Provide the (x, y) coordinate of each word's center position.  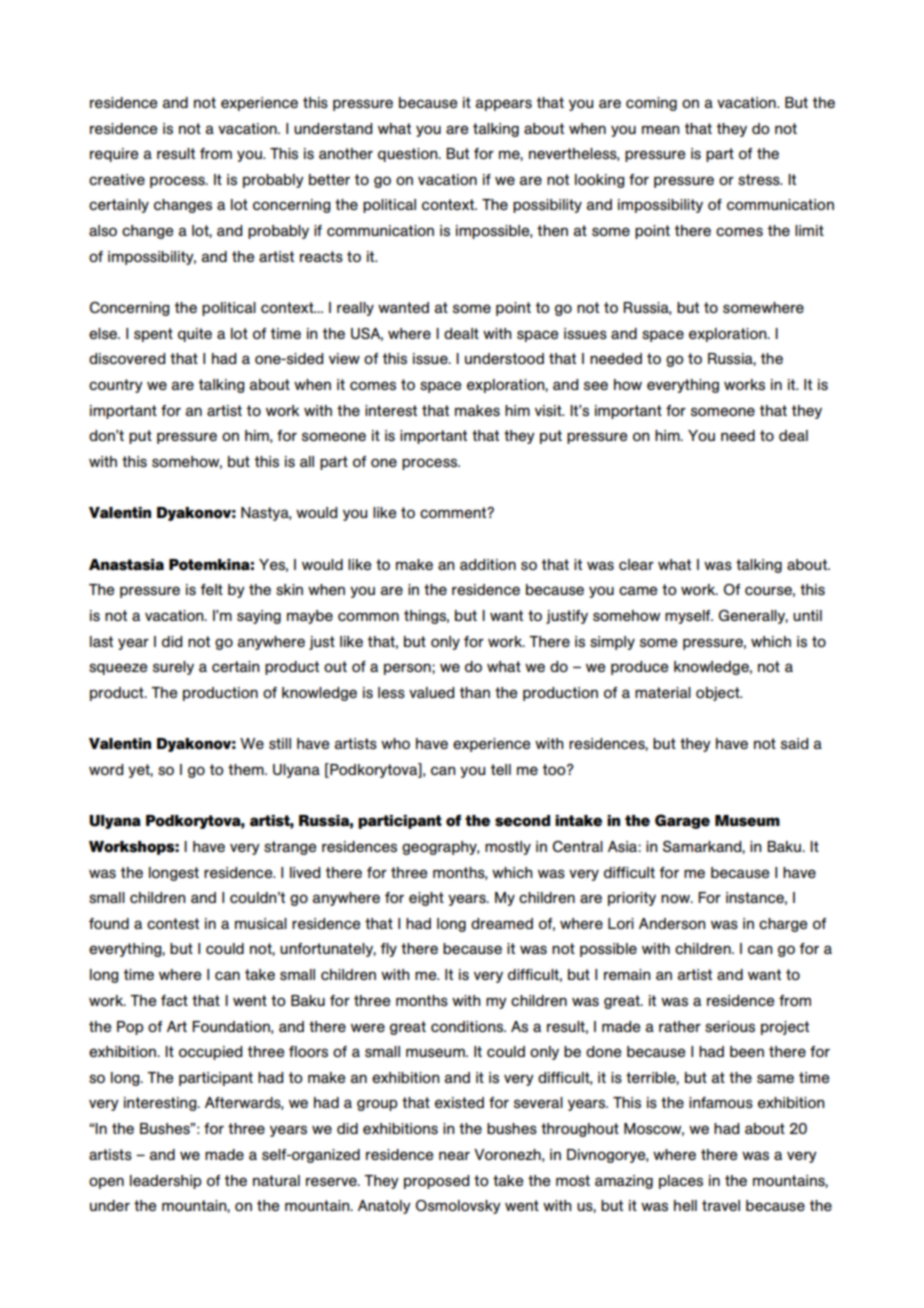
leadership (165, 1182)
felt (212, 589)
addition (488, 564)
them (247, 769)
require (114, 155)
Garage (682, 821)
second (522, 821)
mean (660, 129)
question (409, 155)
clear (636, 564)
